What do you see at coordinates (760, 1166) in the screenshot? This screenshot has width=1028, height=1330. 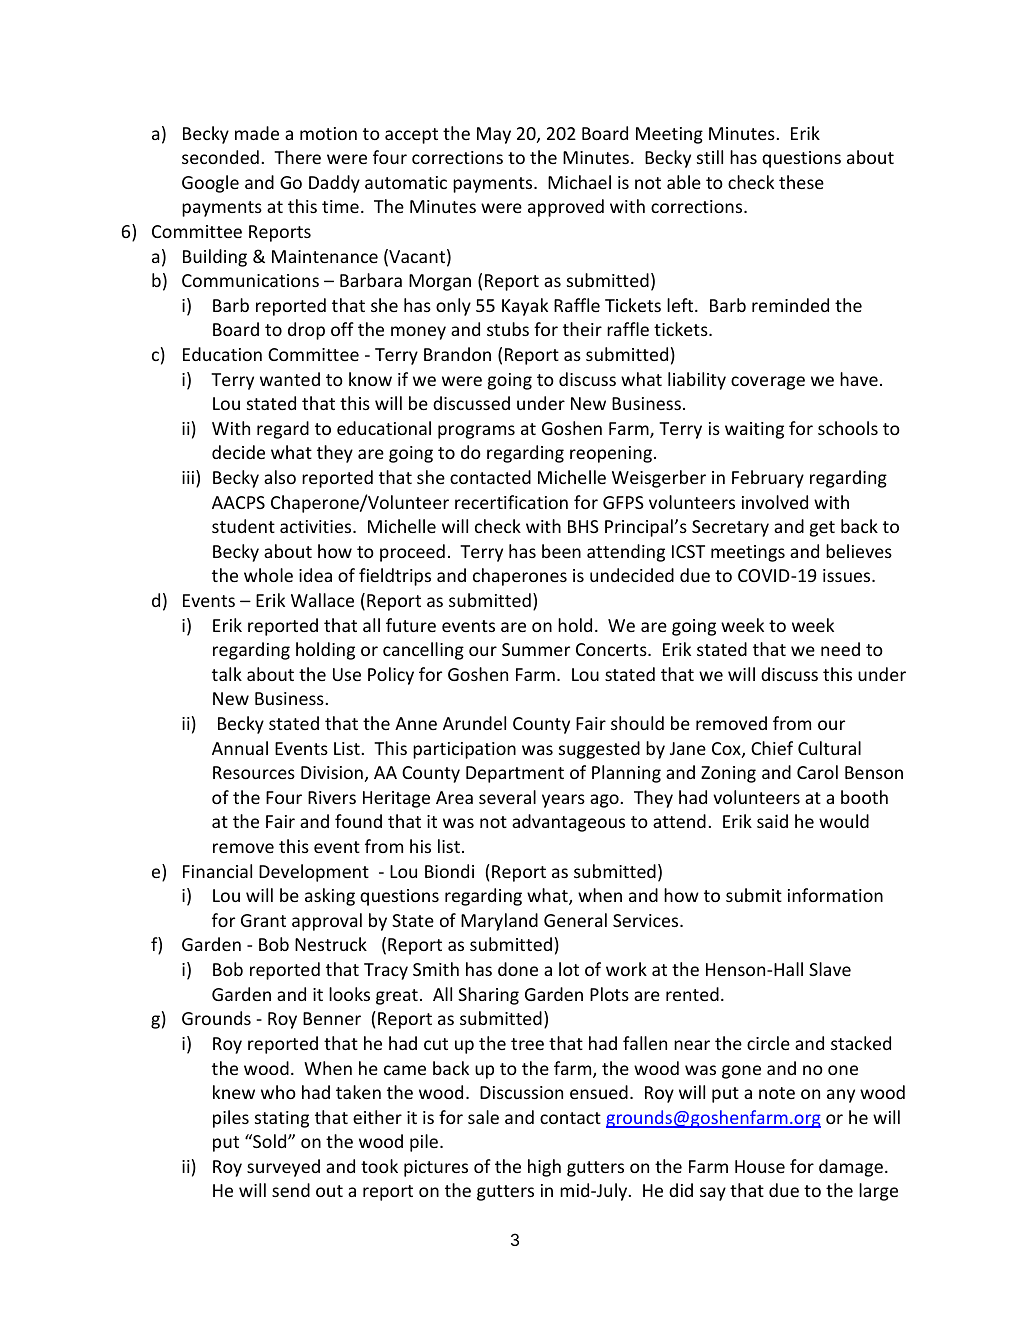 I see `House` at bounding box center [760, 1166].
